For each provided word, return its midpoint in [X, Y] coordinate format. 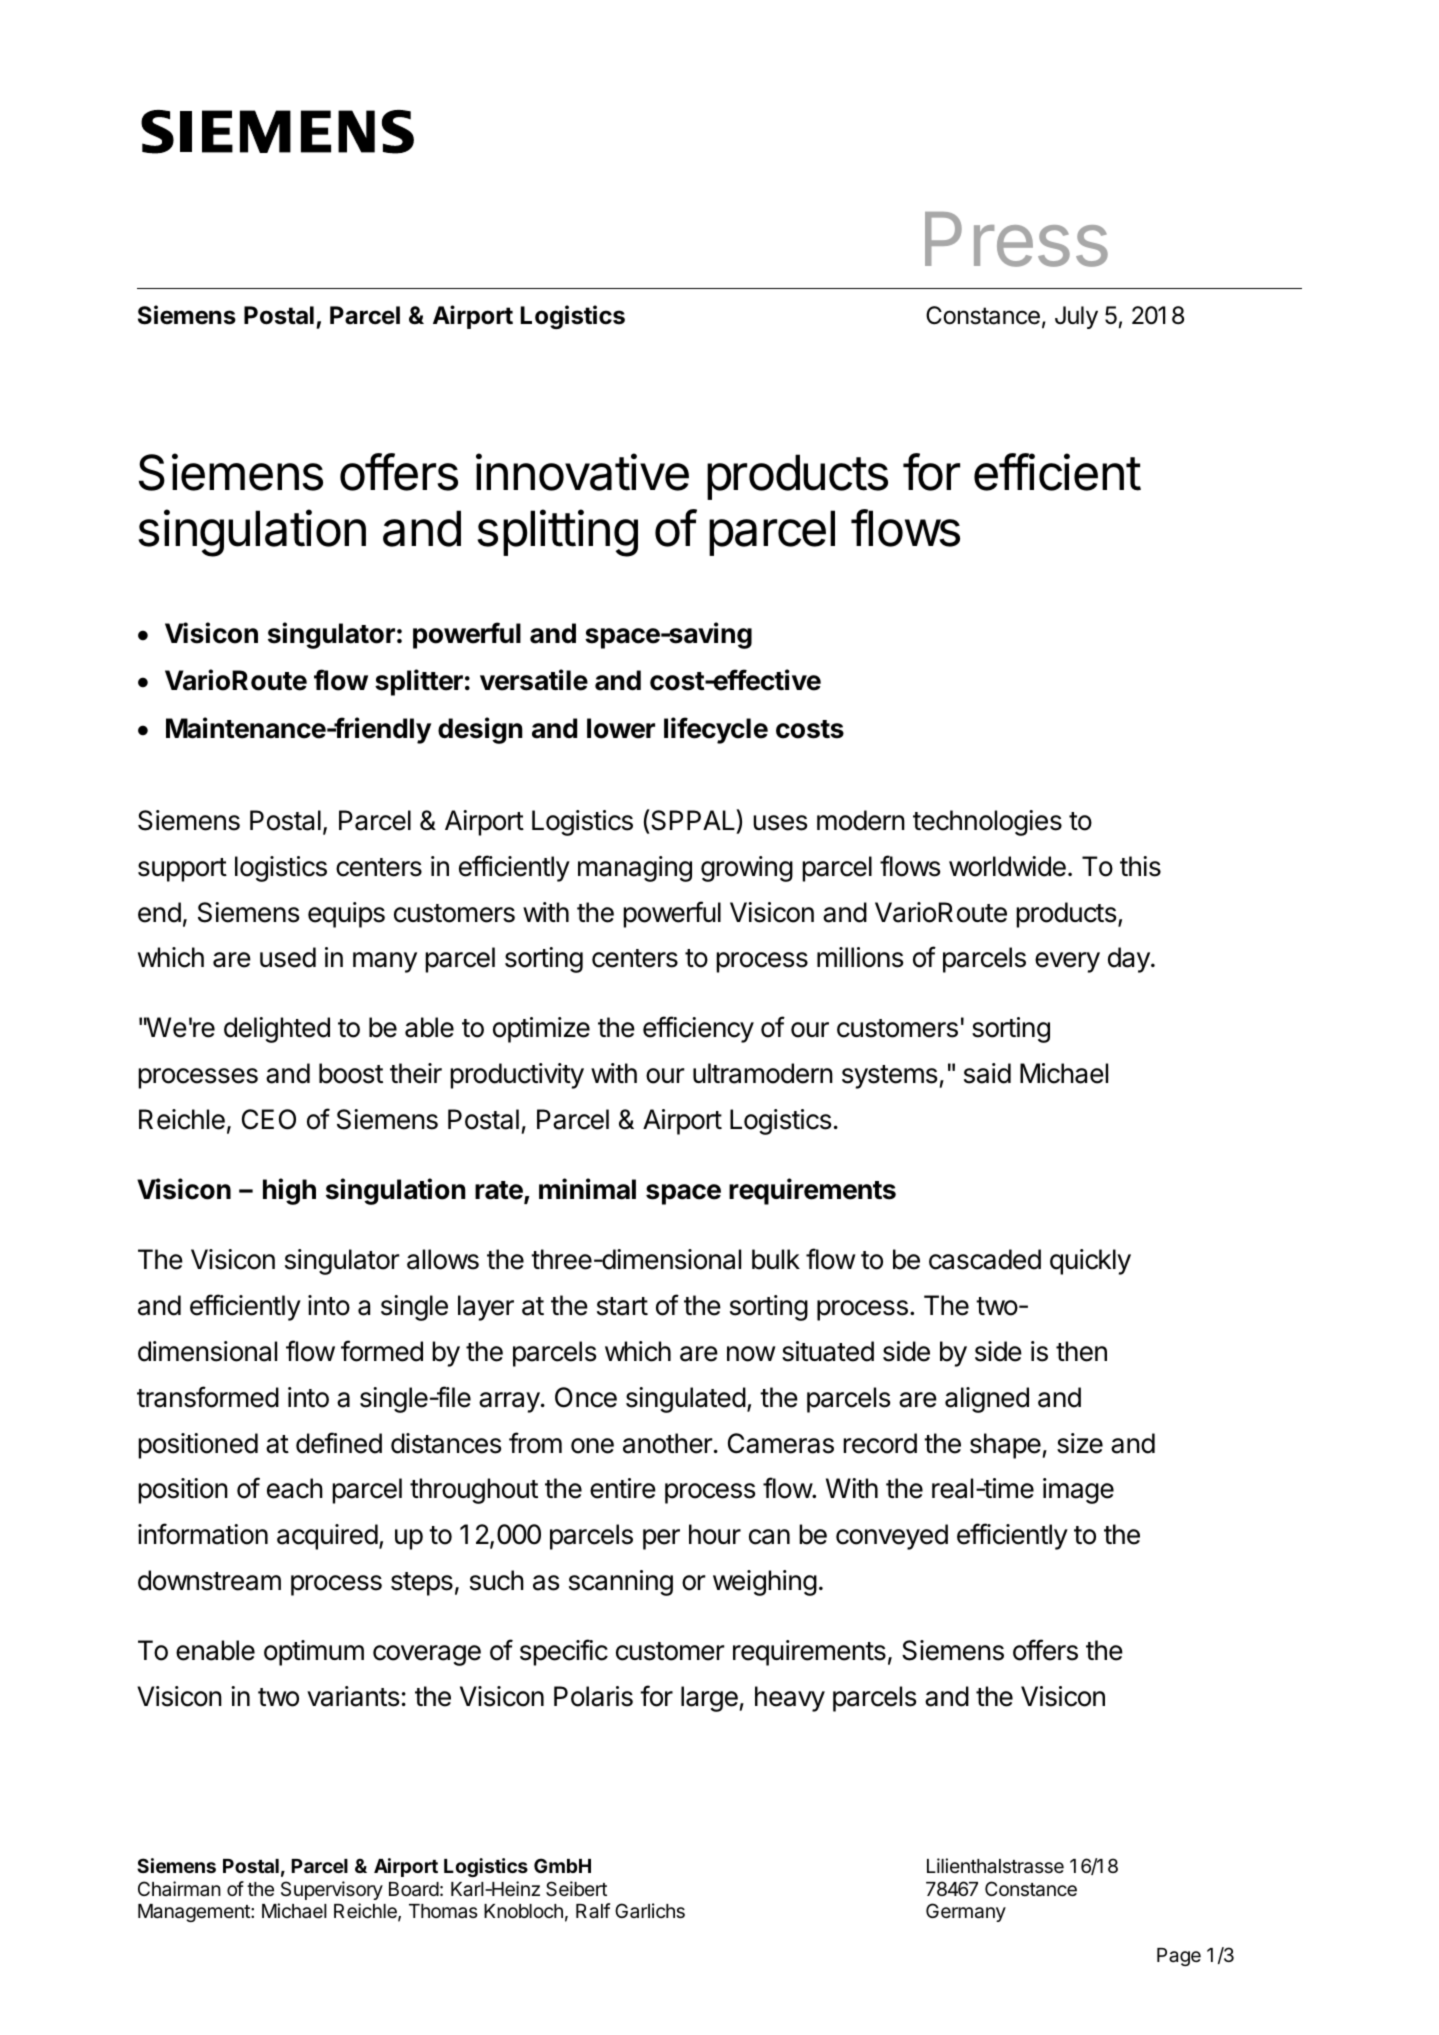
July [1076, 317]
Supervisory [332, 1890]
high [289, 1191]
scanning [621, 1583]
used [288, 957]
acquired [327, 1537]
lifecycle [716, 730]
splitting [558, 533]
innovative [582, 472]
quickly [1090, 1262]
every [1067, 962]
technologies [987, 823]
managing [635, 869]
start [622, 1306]
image [1078, 1491]
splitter [419, 682]
